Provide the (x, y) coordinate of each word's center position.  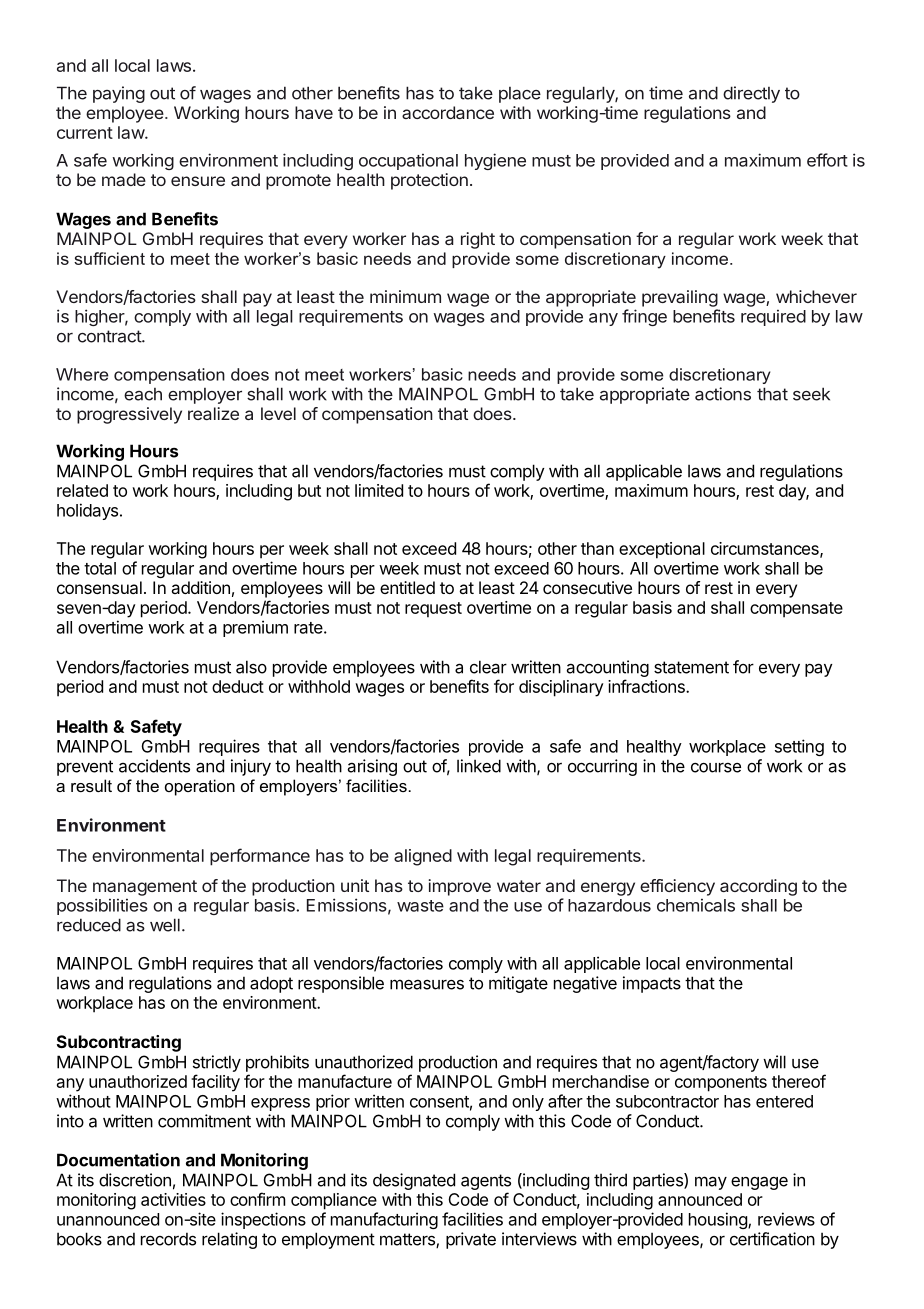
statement (691, 667)
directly (751, 94)
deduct (238, 686)
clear (488, 667)
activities (173, 1199)
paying (119, 94)
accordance (448, 112)
